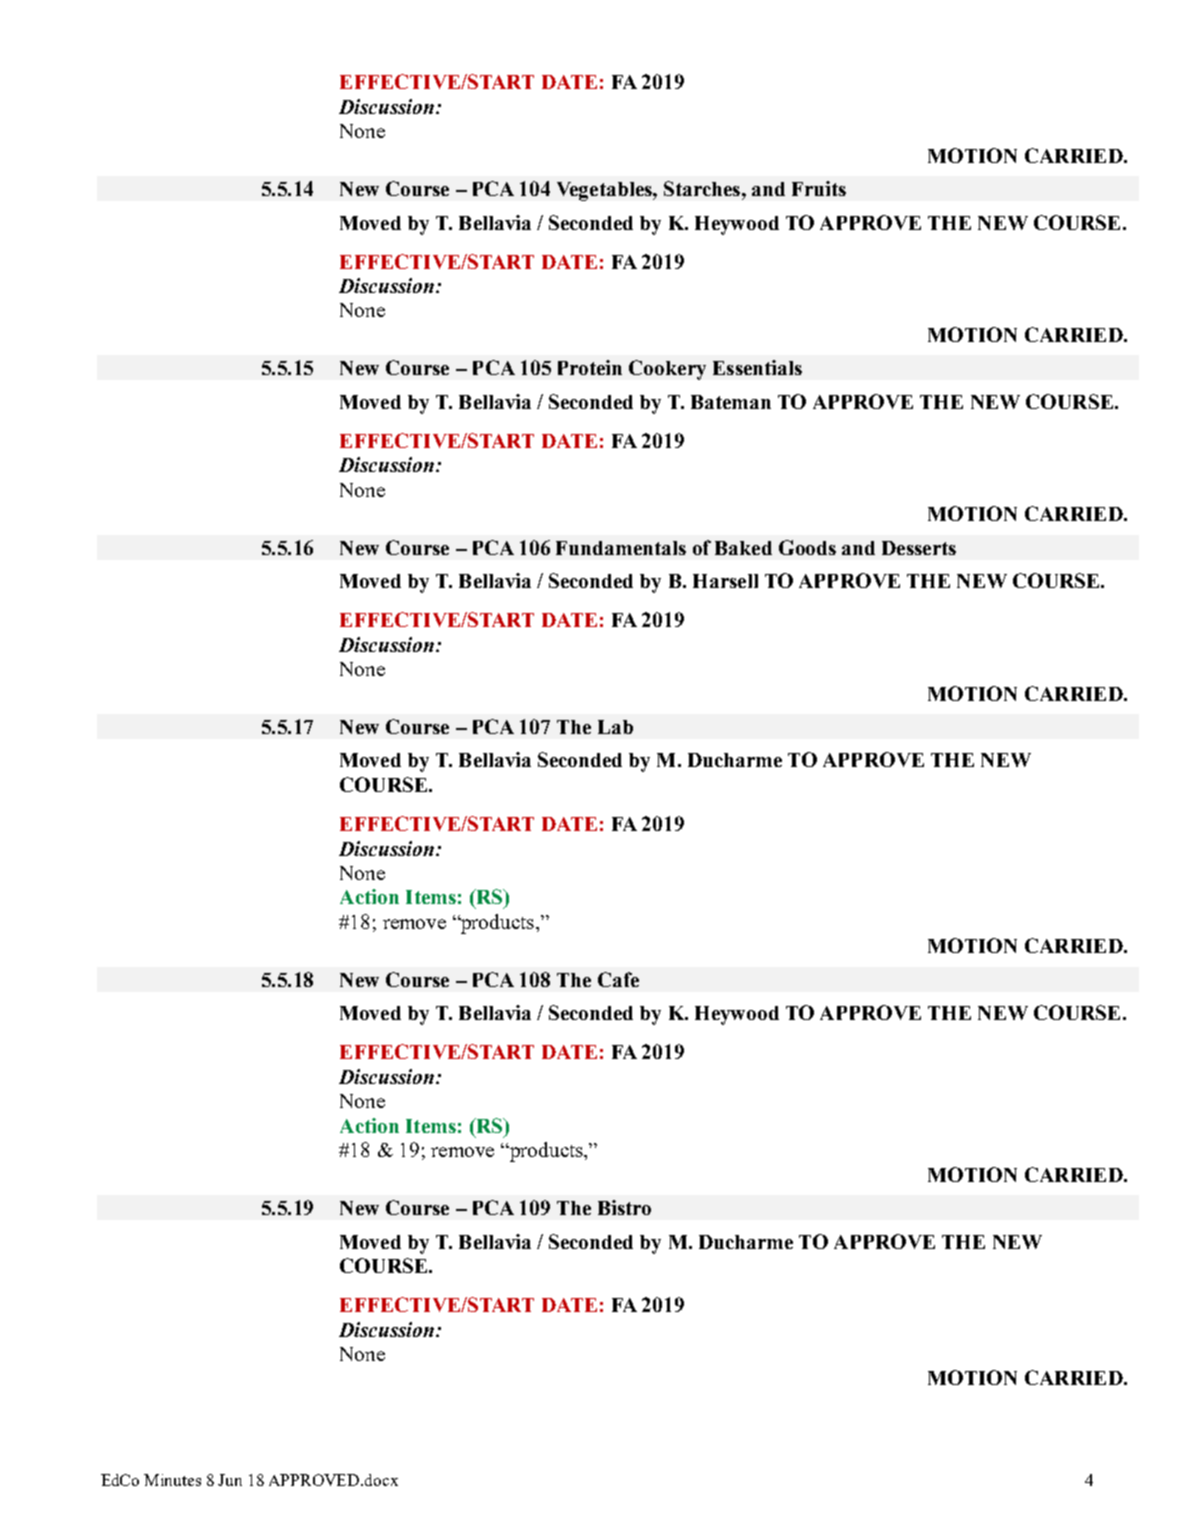 This image has width=1184, height=1532. What do you see at coordinates (702, 188) in the image?
I see `Starches` at bounding box center [702, 188].
